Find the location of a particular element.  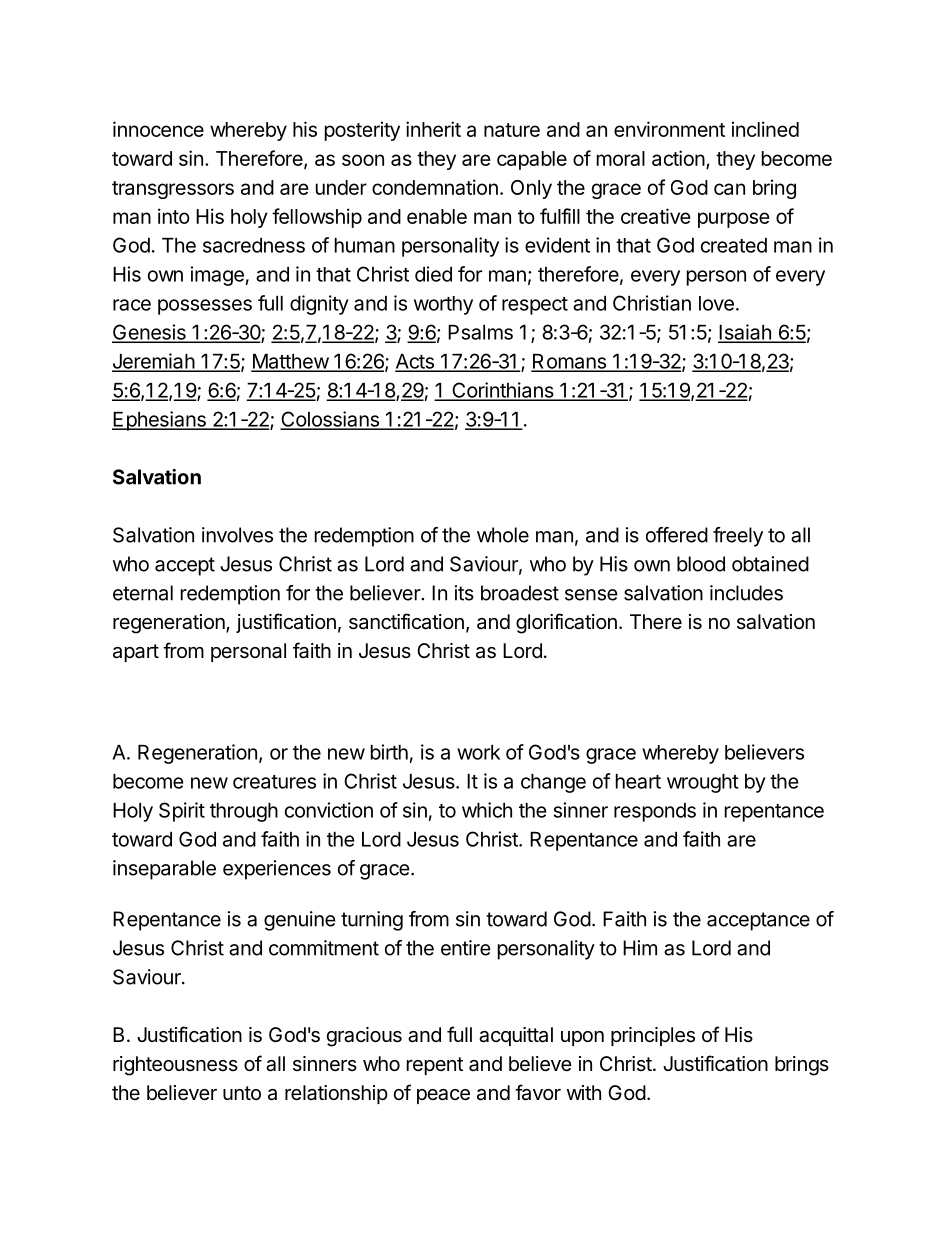

includes is located at coordinates (746, 593).
